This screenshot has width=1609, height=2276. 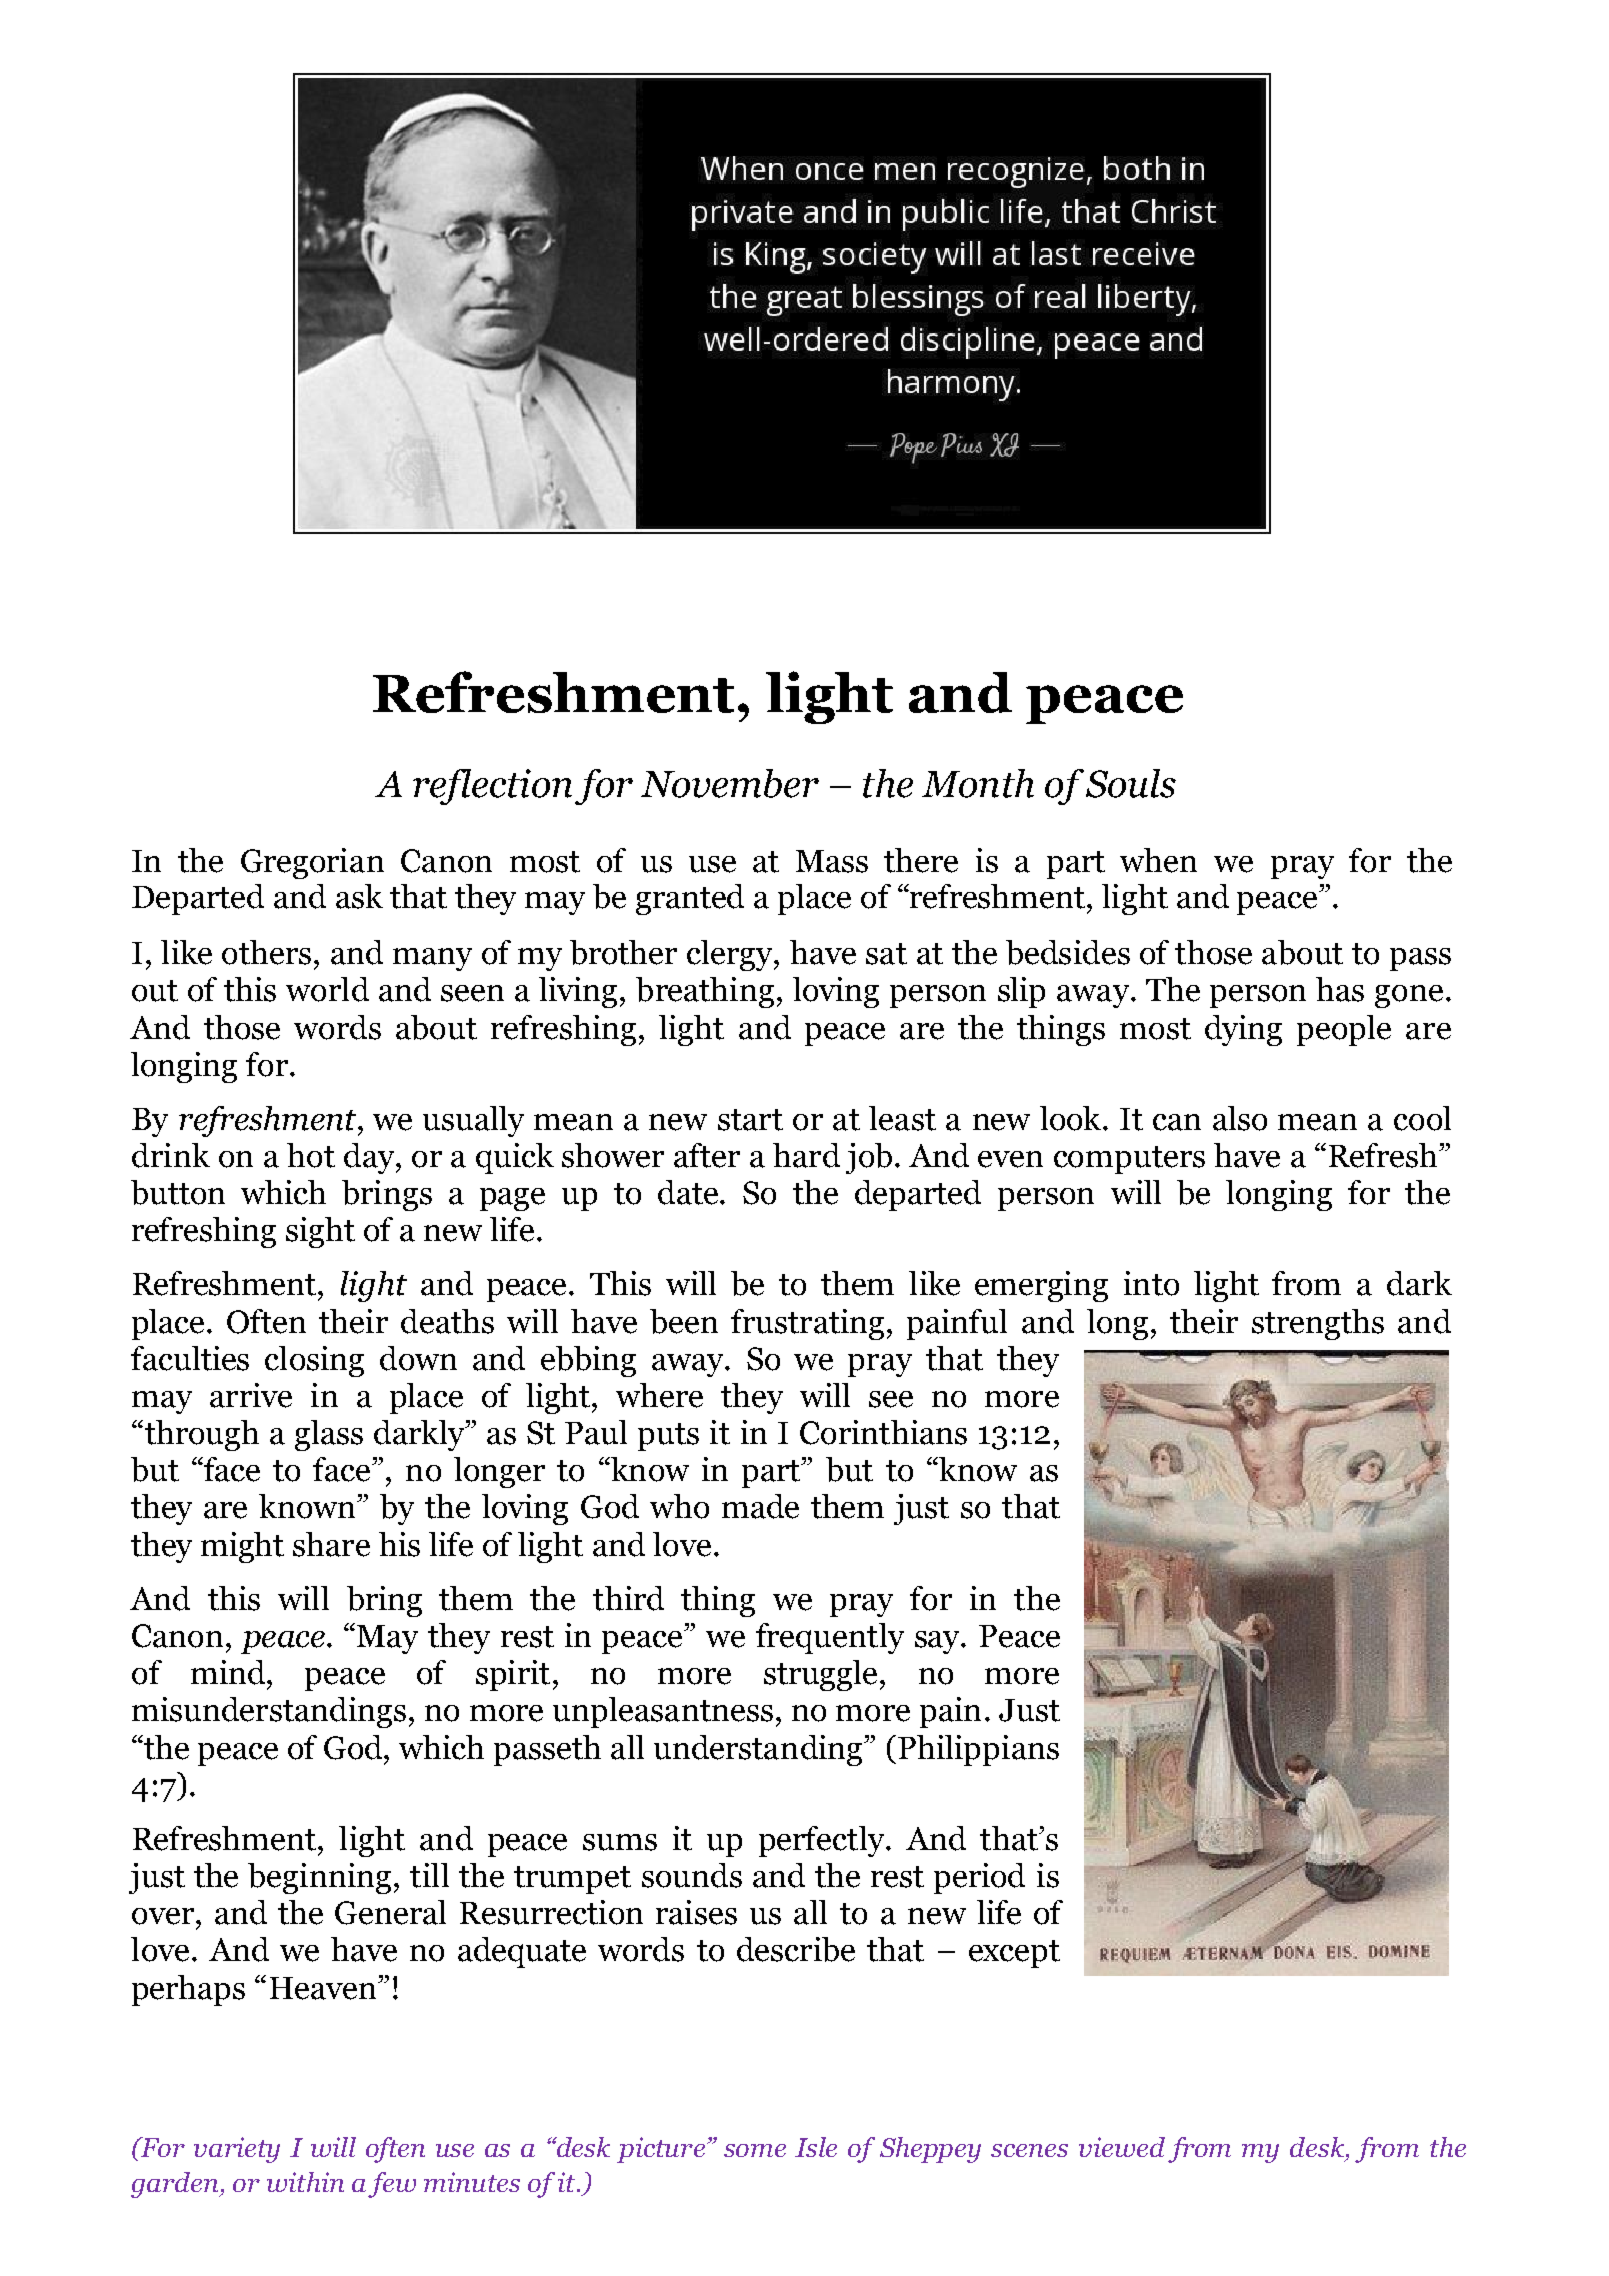 What do you see at coordinates (806, 1155) in the screenshot?
I see `hard` at bounding box center [806, 1155].
